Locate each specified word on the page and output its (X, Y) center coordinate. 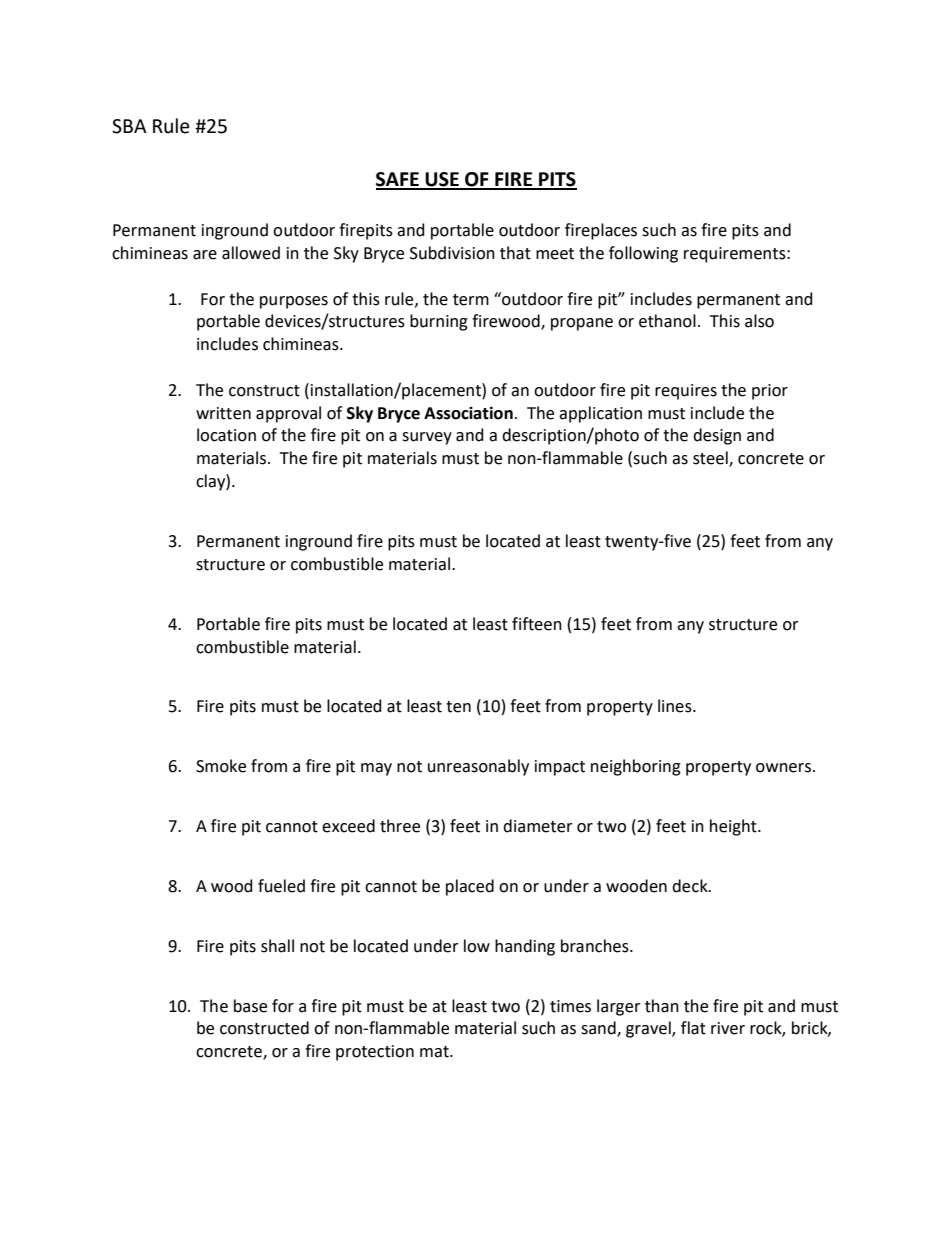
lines (676, 706)
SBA (129, 126)
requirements (736, 255)
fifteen (537, 624)
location (226, 435)
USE (442, 180)
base (250, 1006)
